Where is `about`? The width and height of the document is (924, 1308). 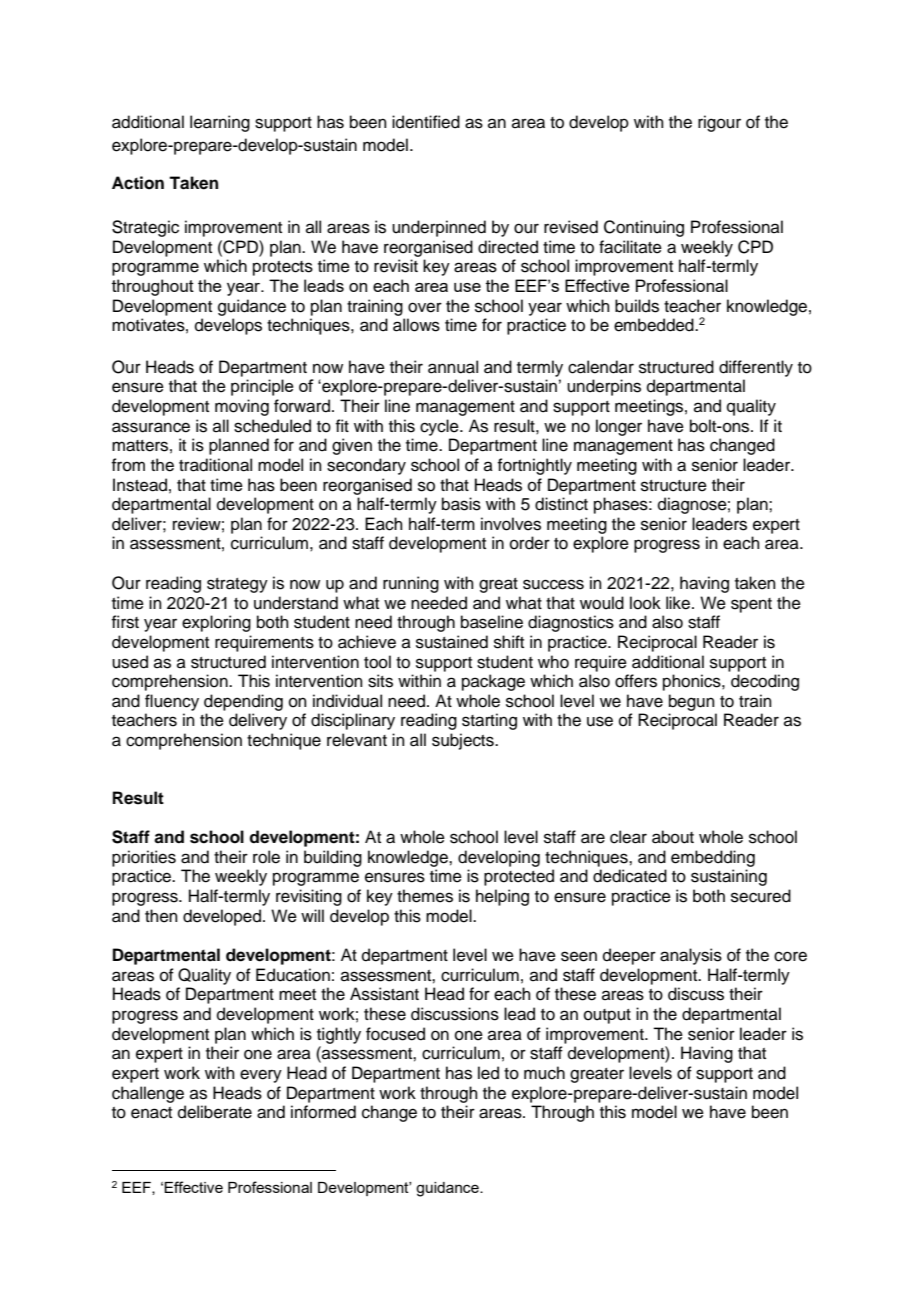
about is located at coordinates (673, 837).
